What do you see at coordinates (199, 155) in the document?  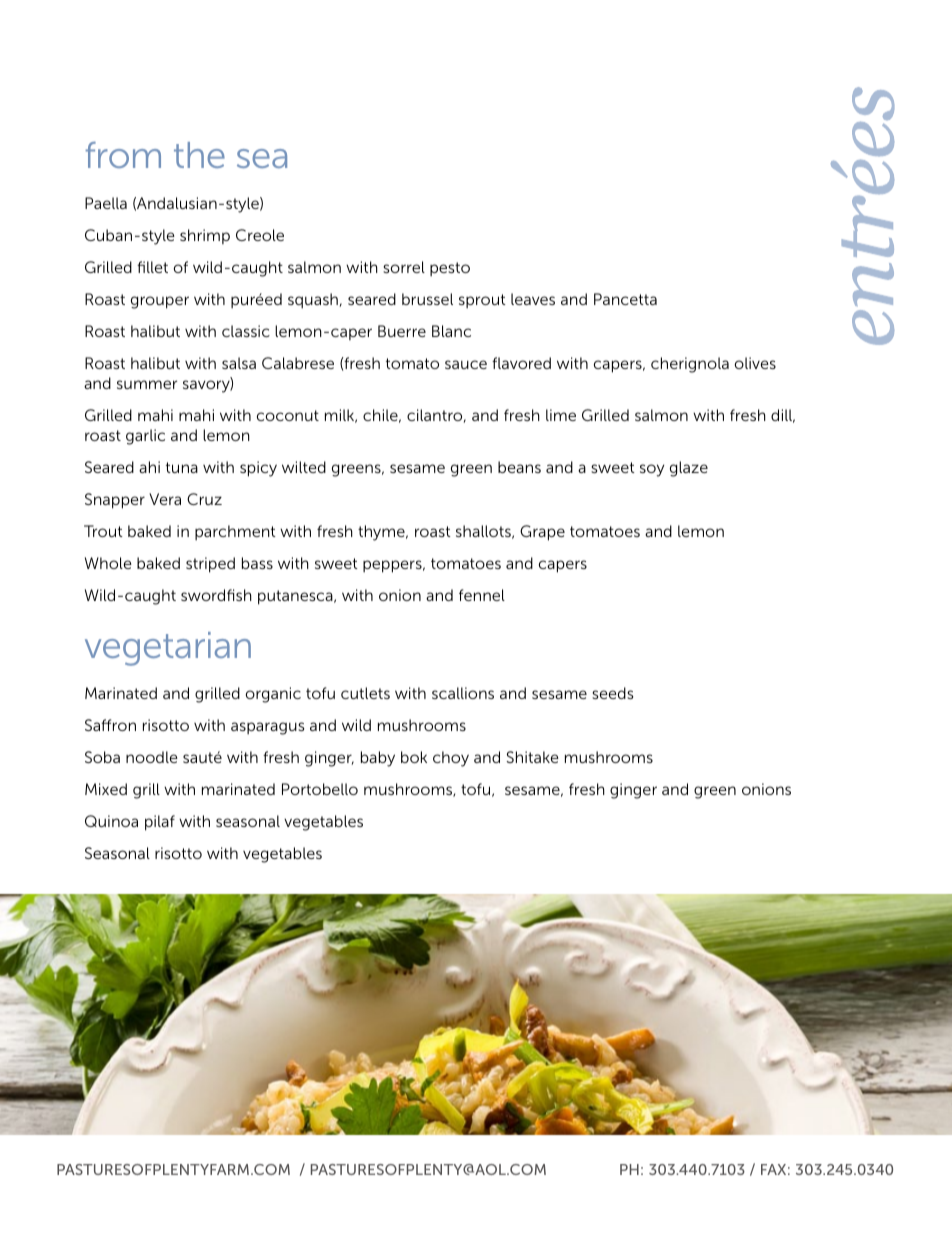 I see `the` at bounding box center [199, 155].
